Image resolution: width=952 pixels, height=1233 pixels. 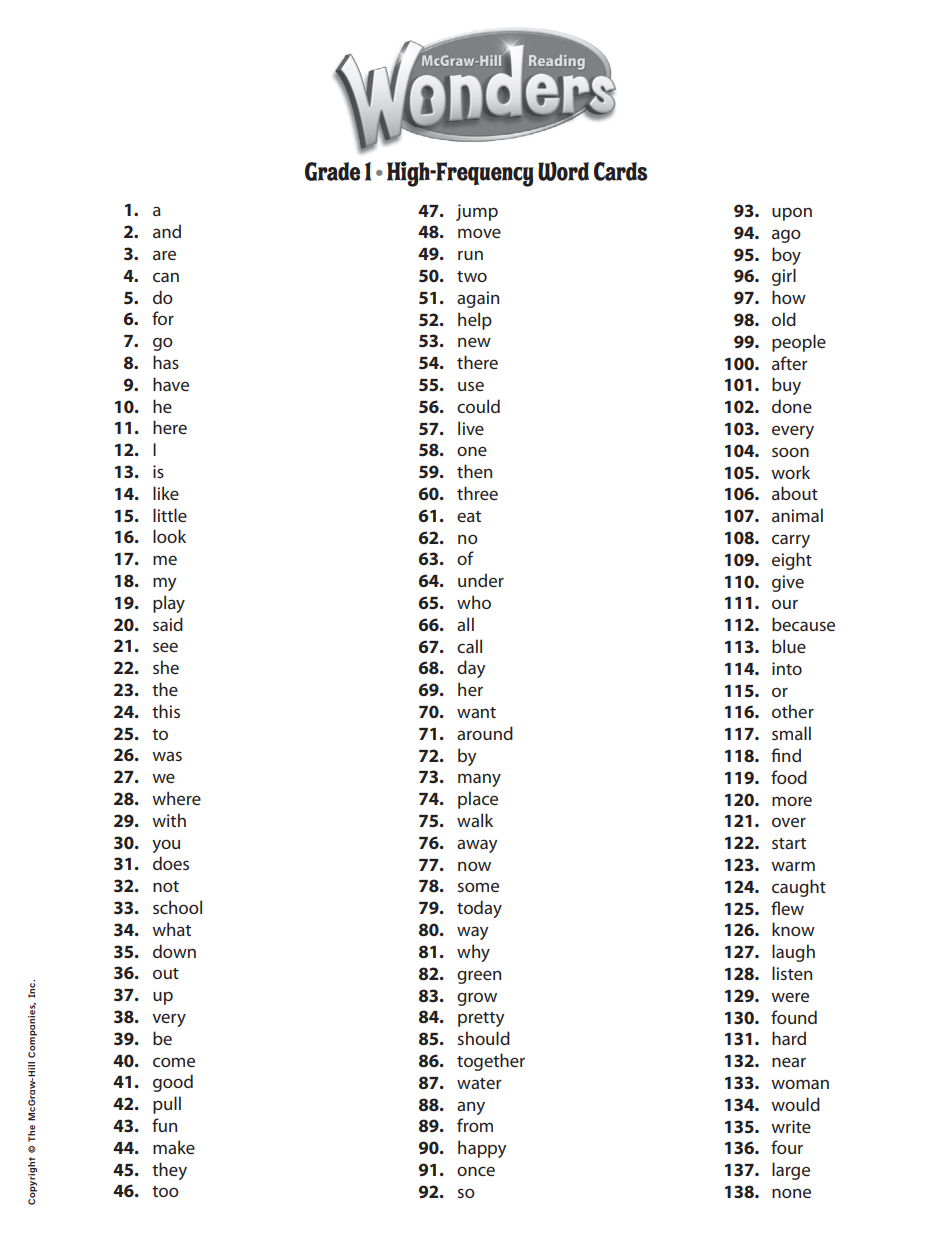 I want to click on make, so click(x=174, y=1147).
